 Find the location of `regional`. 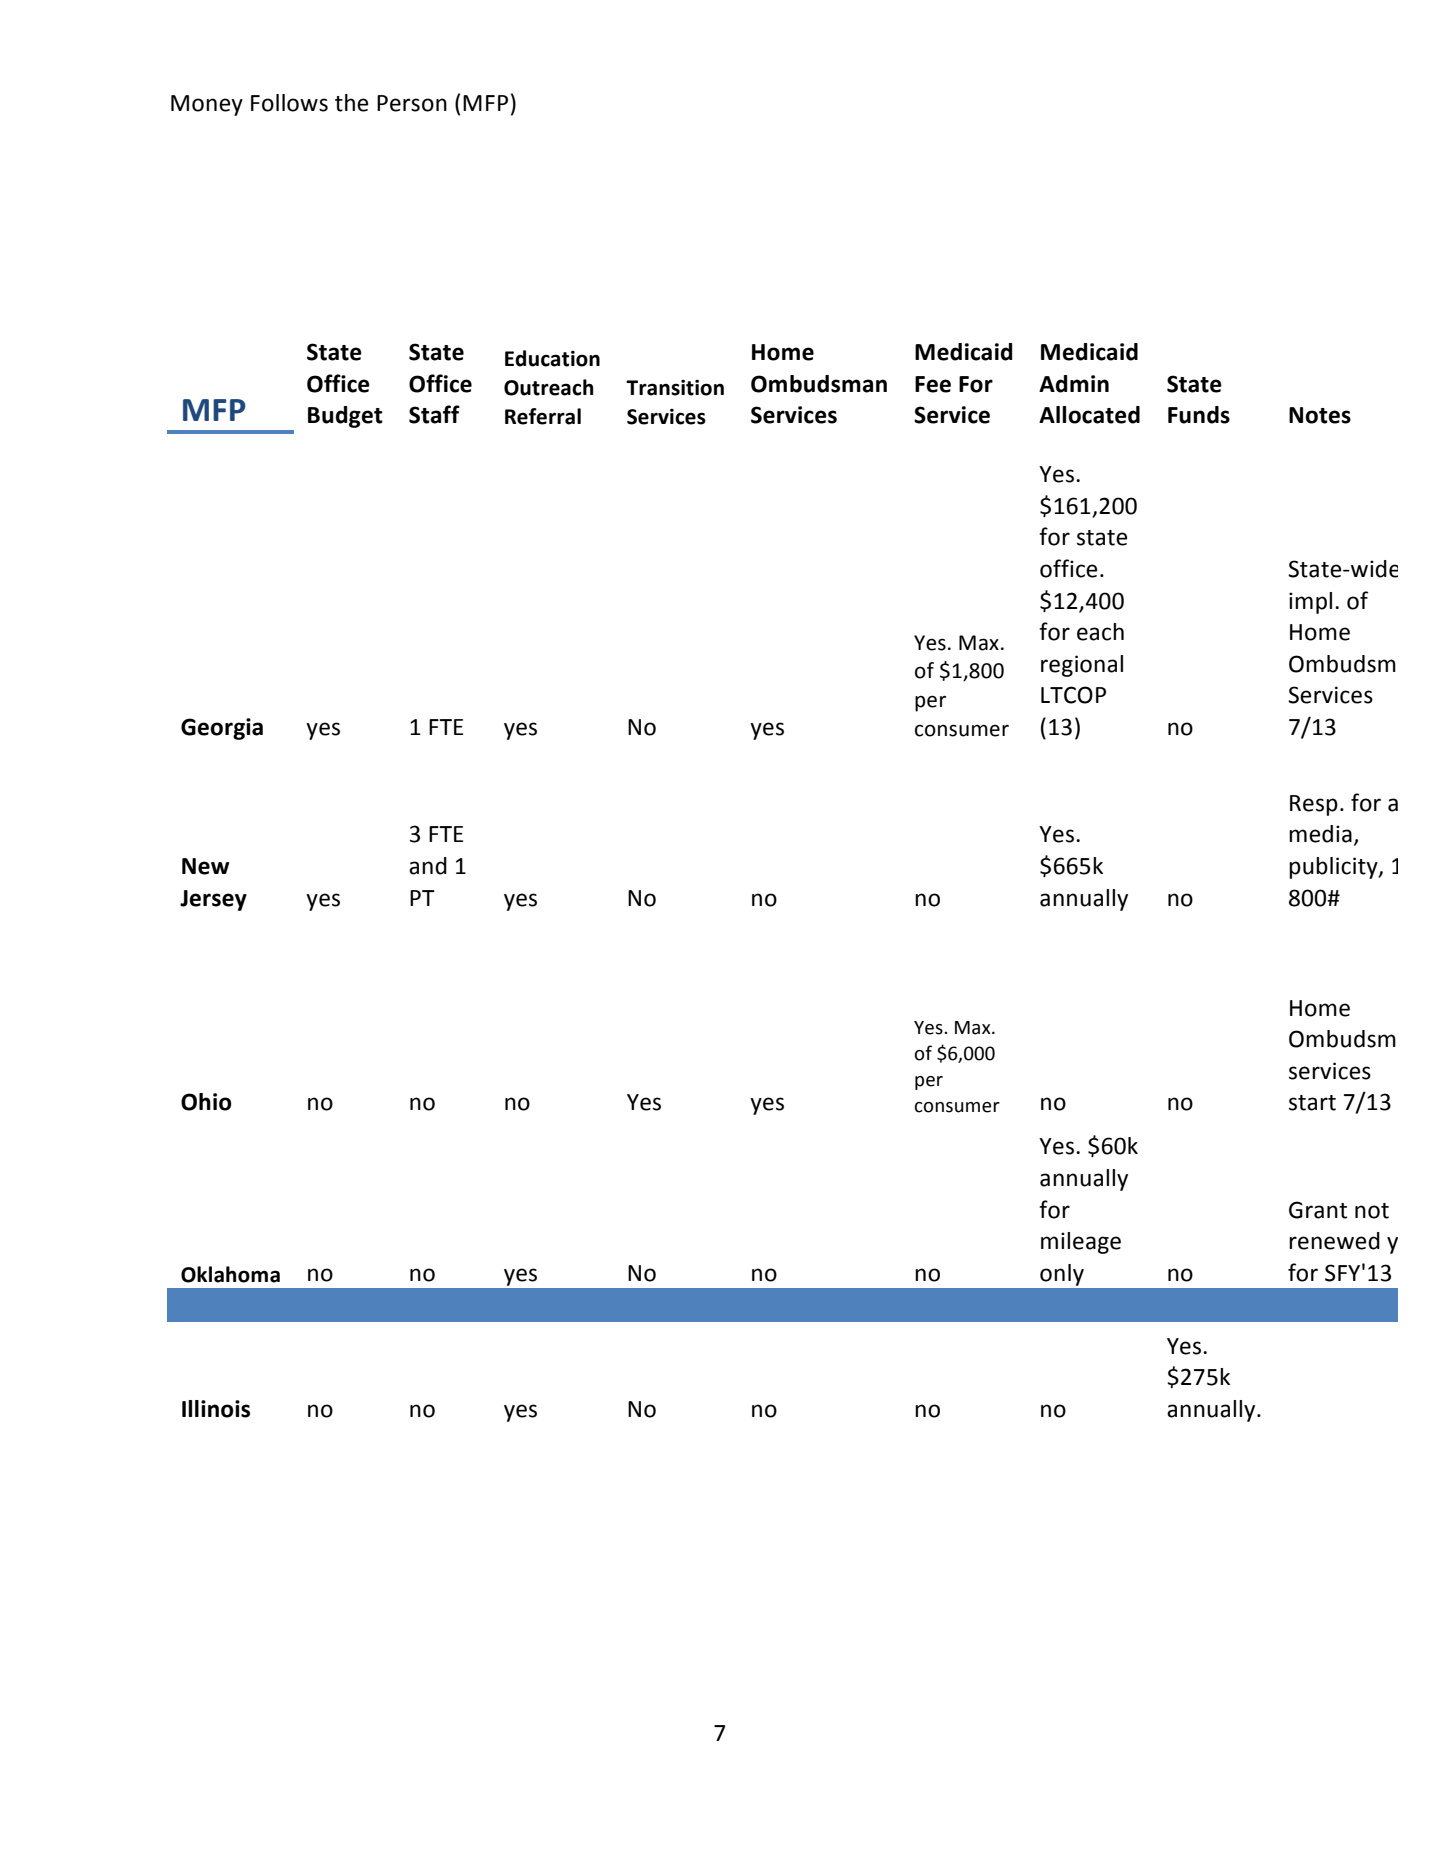

regional is located at coordinates (1082, 666).
